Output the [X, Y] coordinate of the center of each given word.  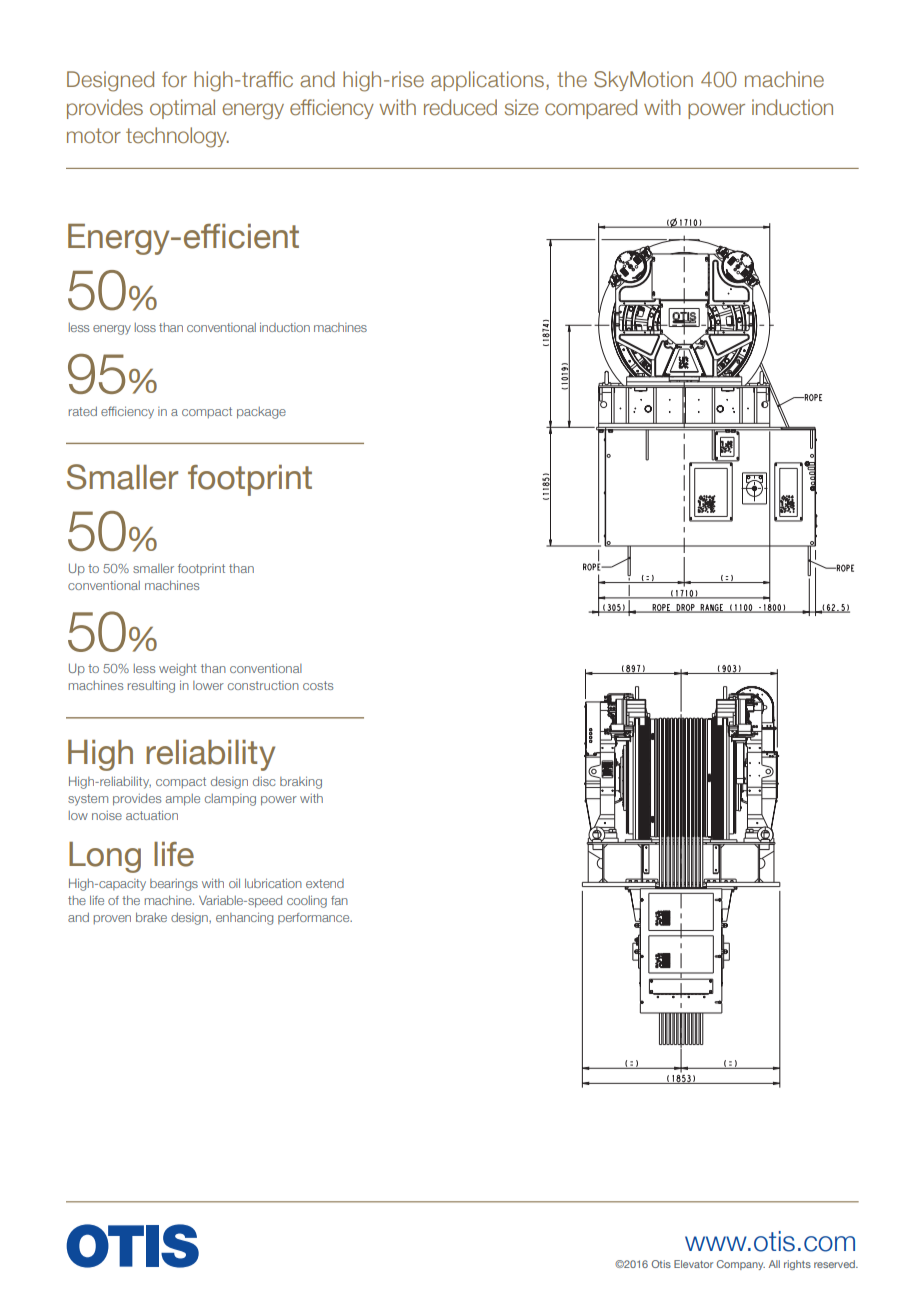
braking [301, 782]
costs [318, 685]
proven [112, 919]
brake [151, 917]
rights [797, 1265]
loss [145, 327]
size [522, 107]
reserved [835, 1264]
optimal [182, 109]
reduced [460, 107]
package [261, 413]
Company [741, 1265]
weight [178, 670]
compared [591, 109]
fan [339, 900]
